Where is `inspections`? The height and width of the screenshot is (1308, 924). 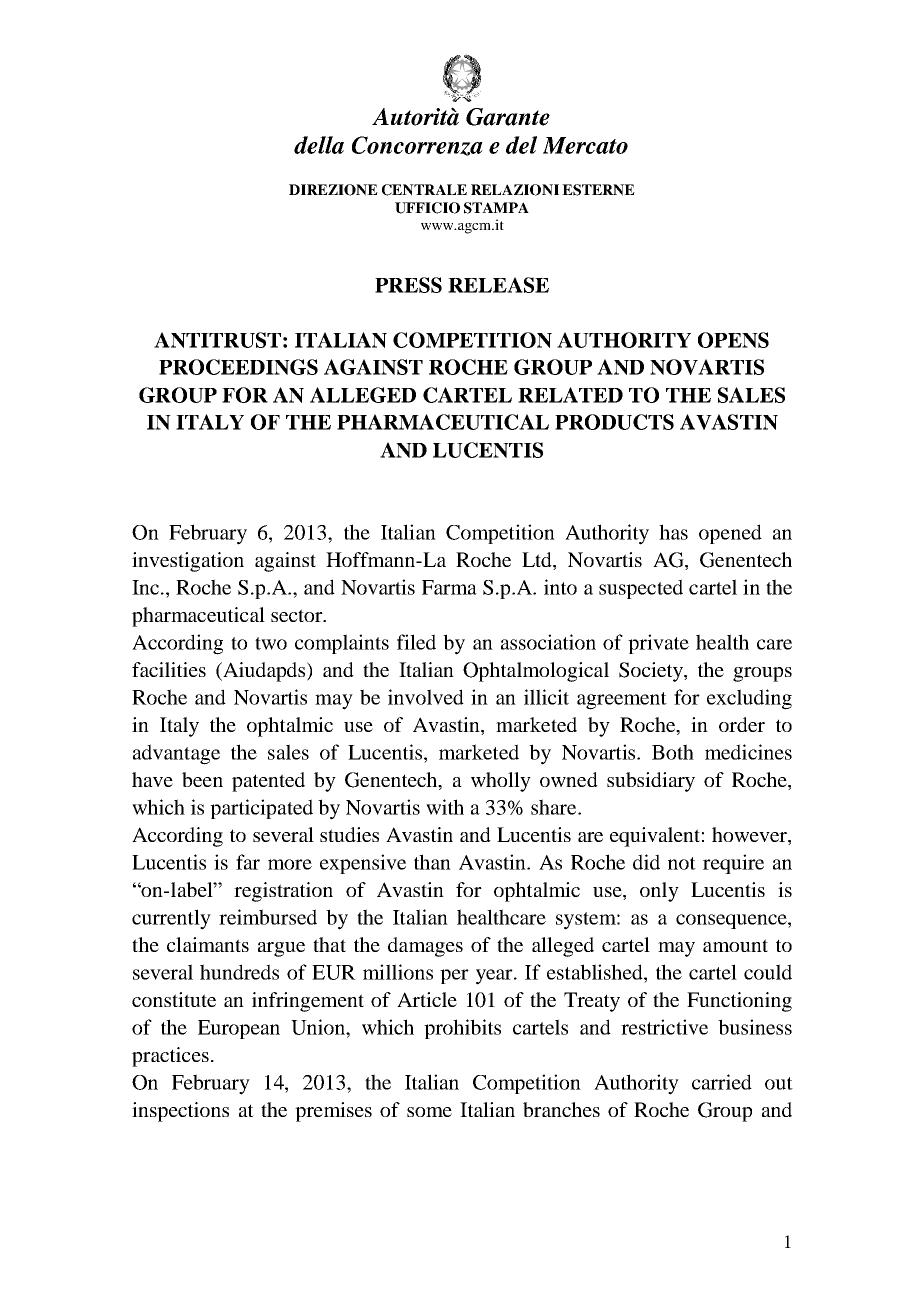 inspections is located at coordinates (180, 1112).
